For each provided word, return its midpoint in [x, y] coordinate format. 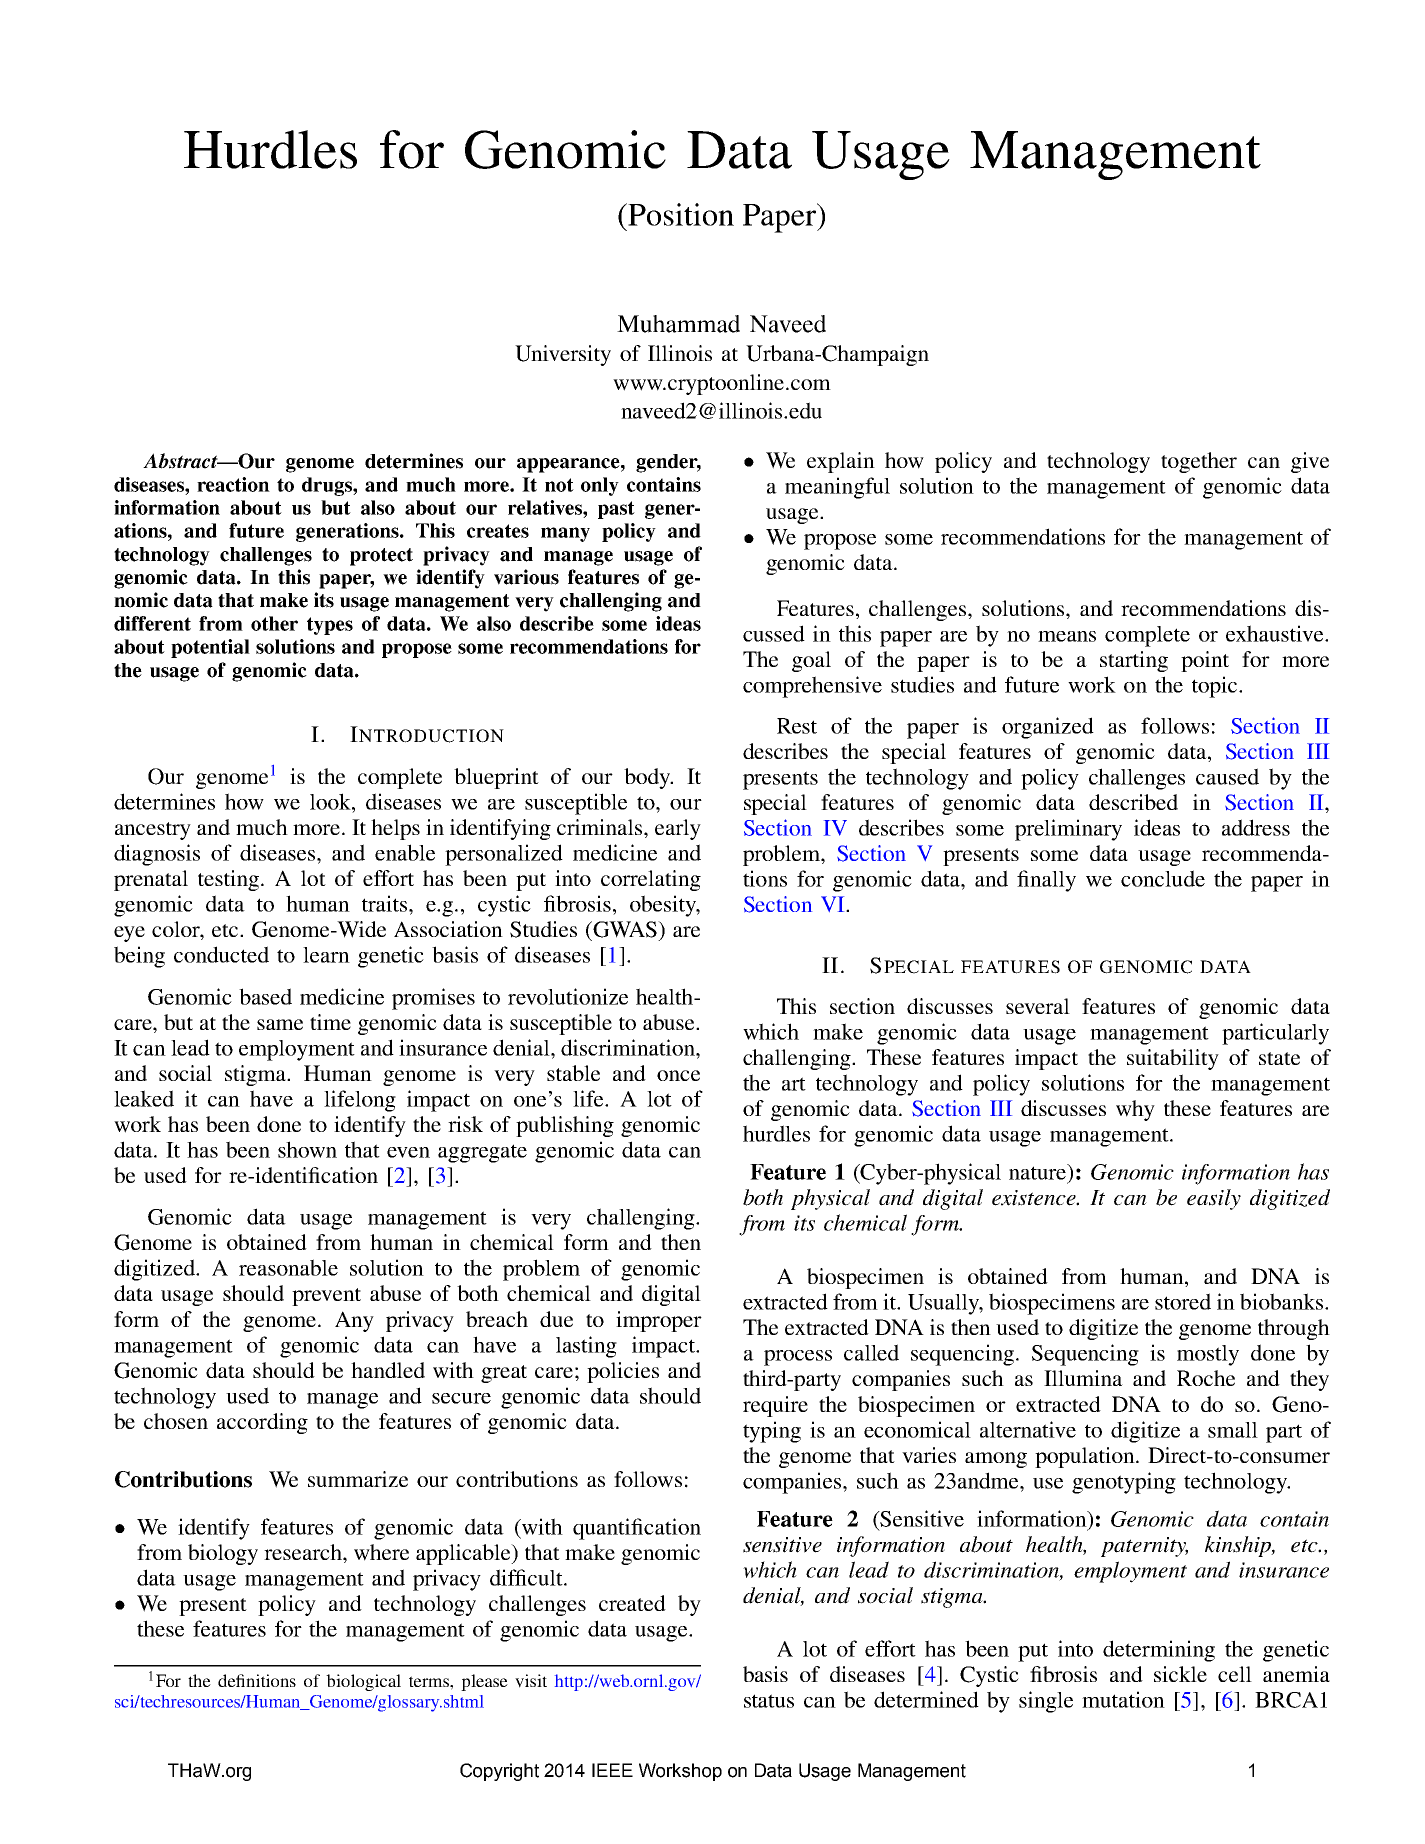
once [678, 1075]
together [1199, 462]
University [563, 355]
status [769, 1701]
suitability [1173, 1059]
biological [363, 1682]
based [265, 996]
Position [680, 214]
